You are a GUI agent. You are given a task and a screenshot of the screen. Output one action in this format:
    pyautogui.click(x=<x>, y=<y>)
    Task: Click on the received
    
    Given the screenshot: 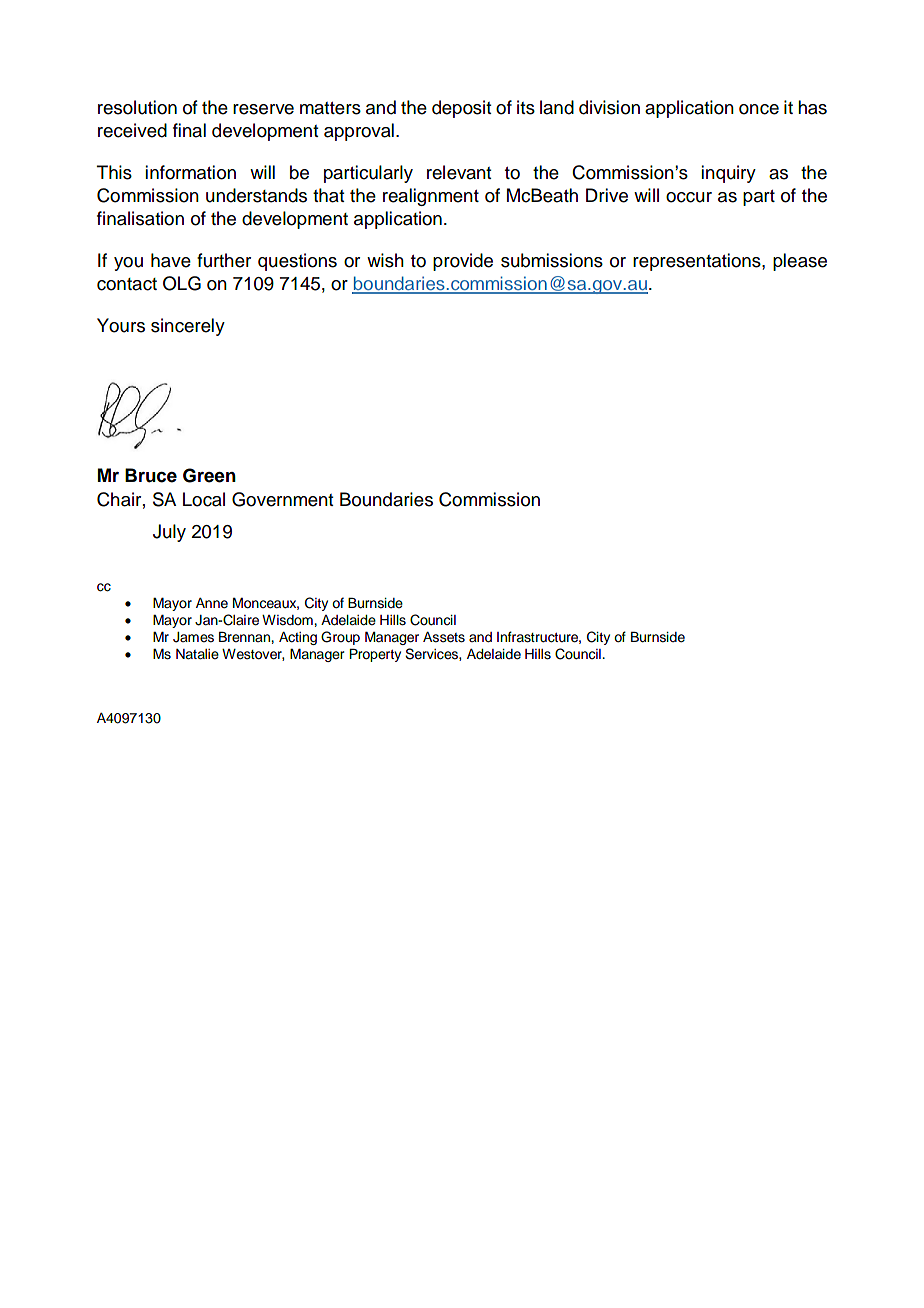 What is the action you would take?
    pyautogui.click(x=132, y=130)
